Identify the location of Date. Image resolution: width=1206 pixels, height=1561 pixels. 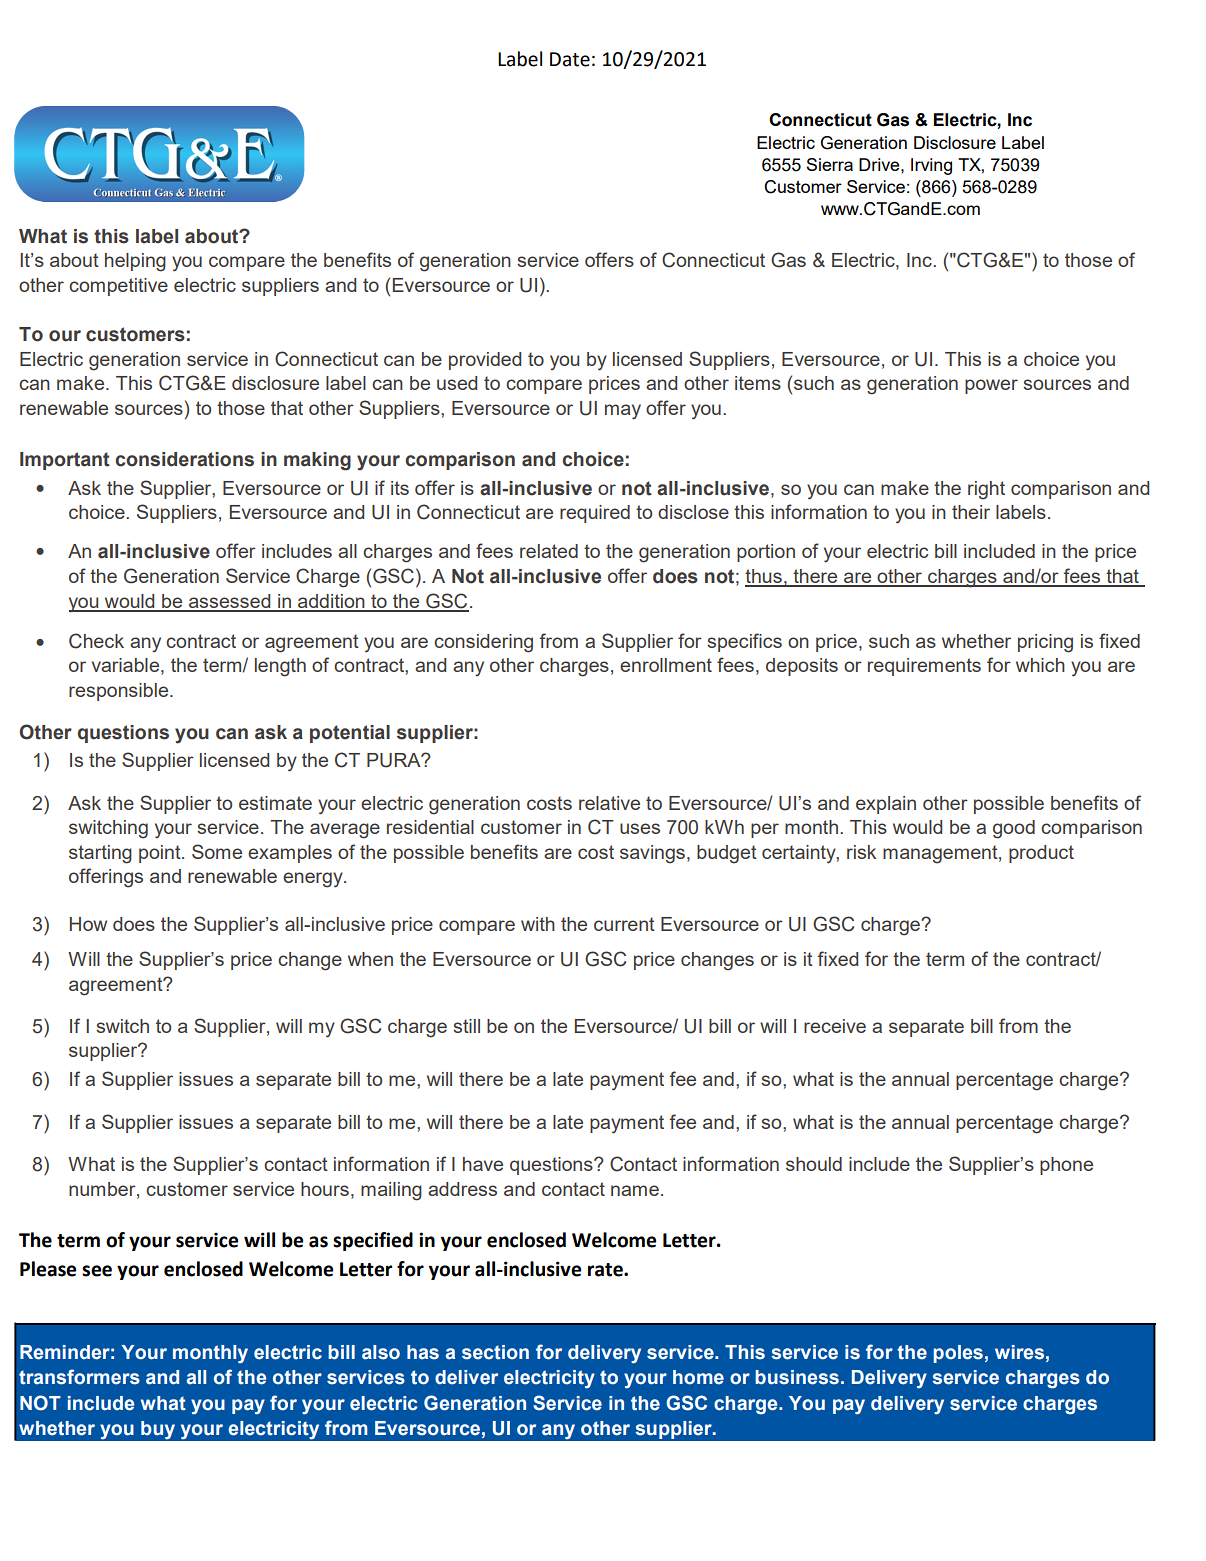
(570, 59).
